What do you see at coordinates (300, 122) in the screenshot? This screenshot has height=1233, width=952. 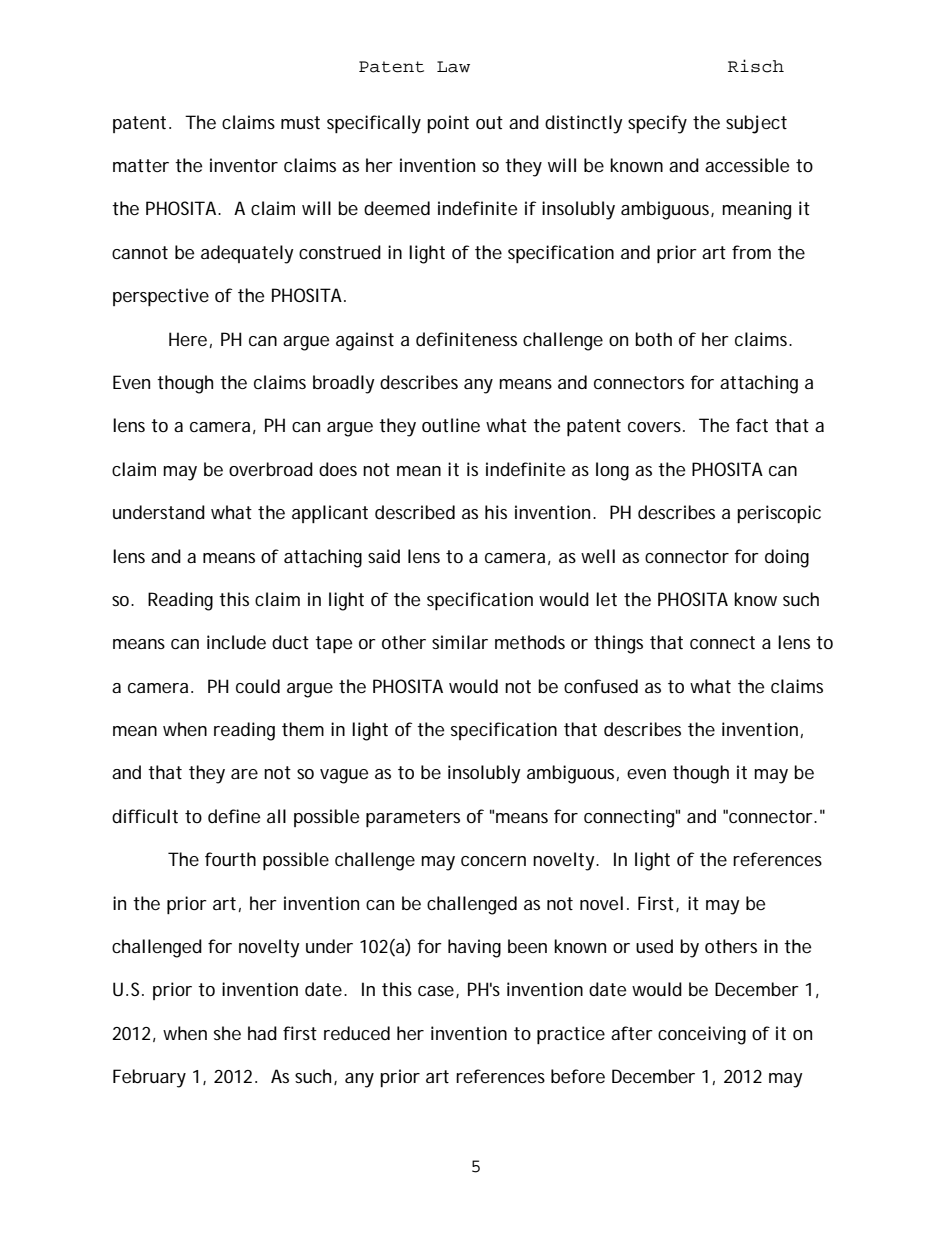 I see `must` at bounding box center [300, 122].
